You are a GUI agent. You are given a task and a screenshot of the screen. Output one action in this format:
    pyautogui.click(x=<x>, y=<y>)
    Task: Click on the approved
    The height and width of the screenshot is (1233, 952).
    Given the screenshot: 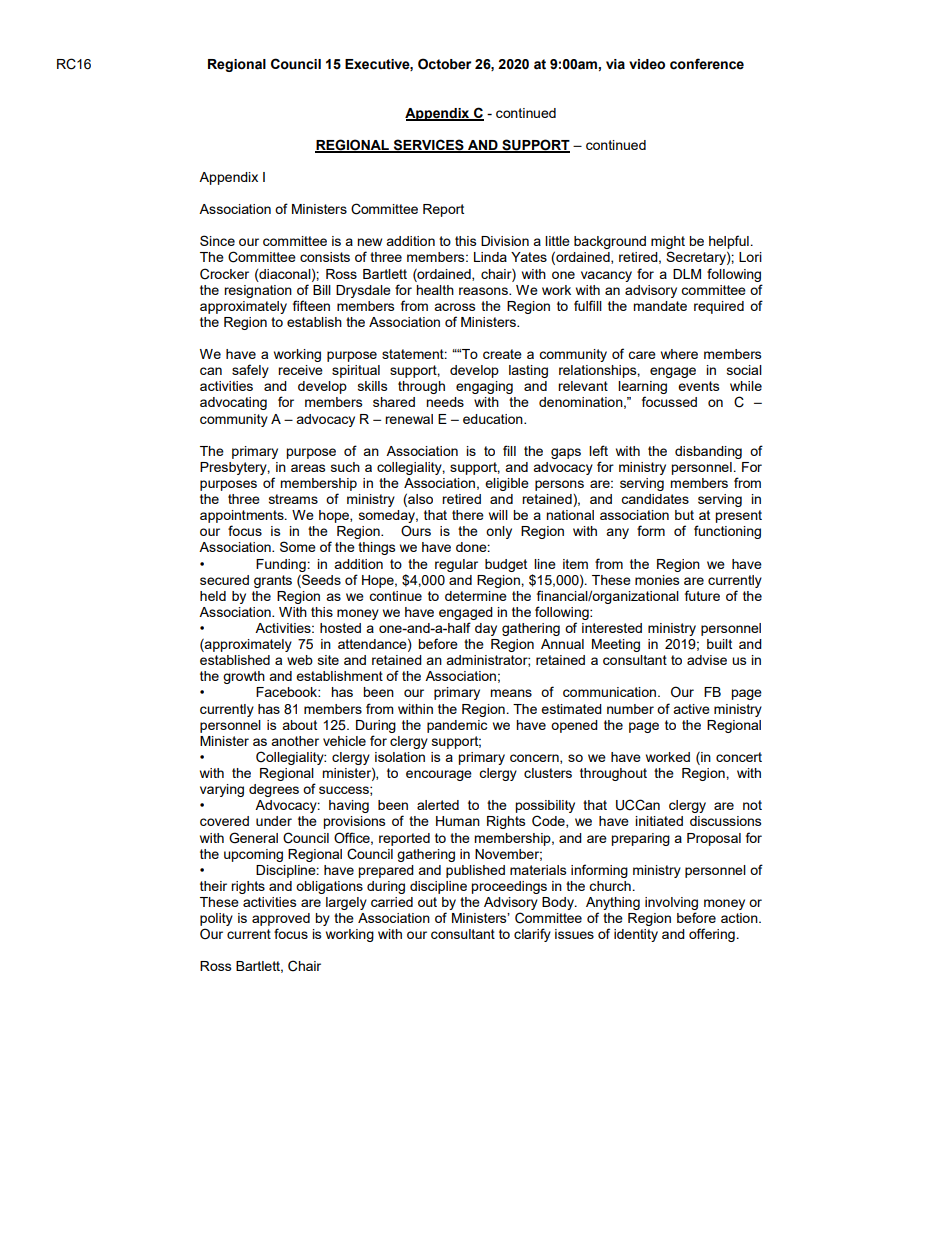 What is the action you would take?
    pyautogui.click(x=281, y=919)
